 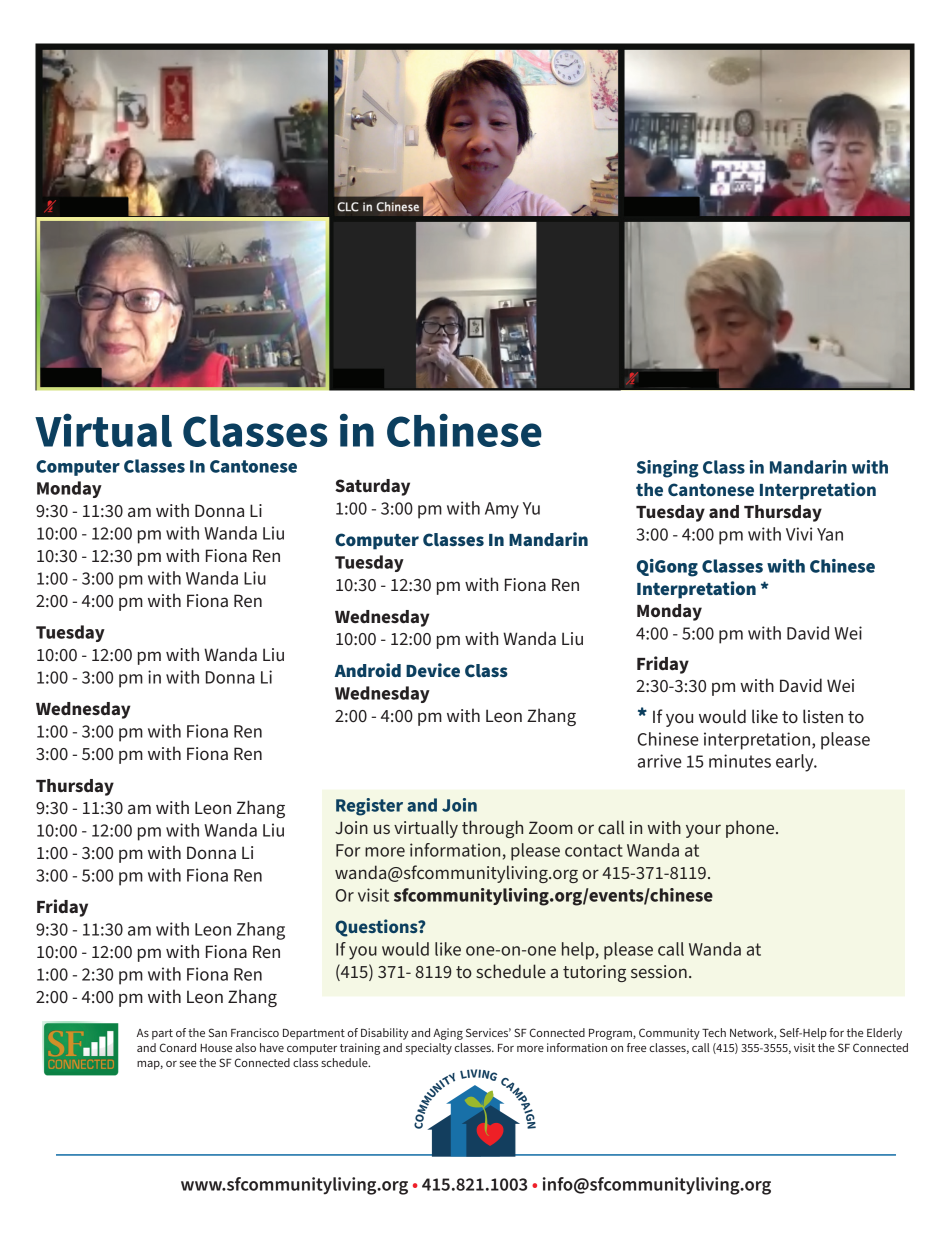 I want to click on contact, so click(x=594, y=850).
